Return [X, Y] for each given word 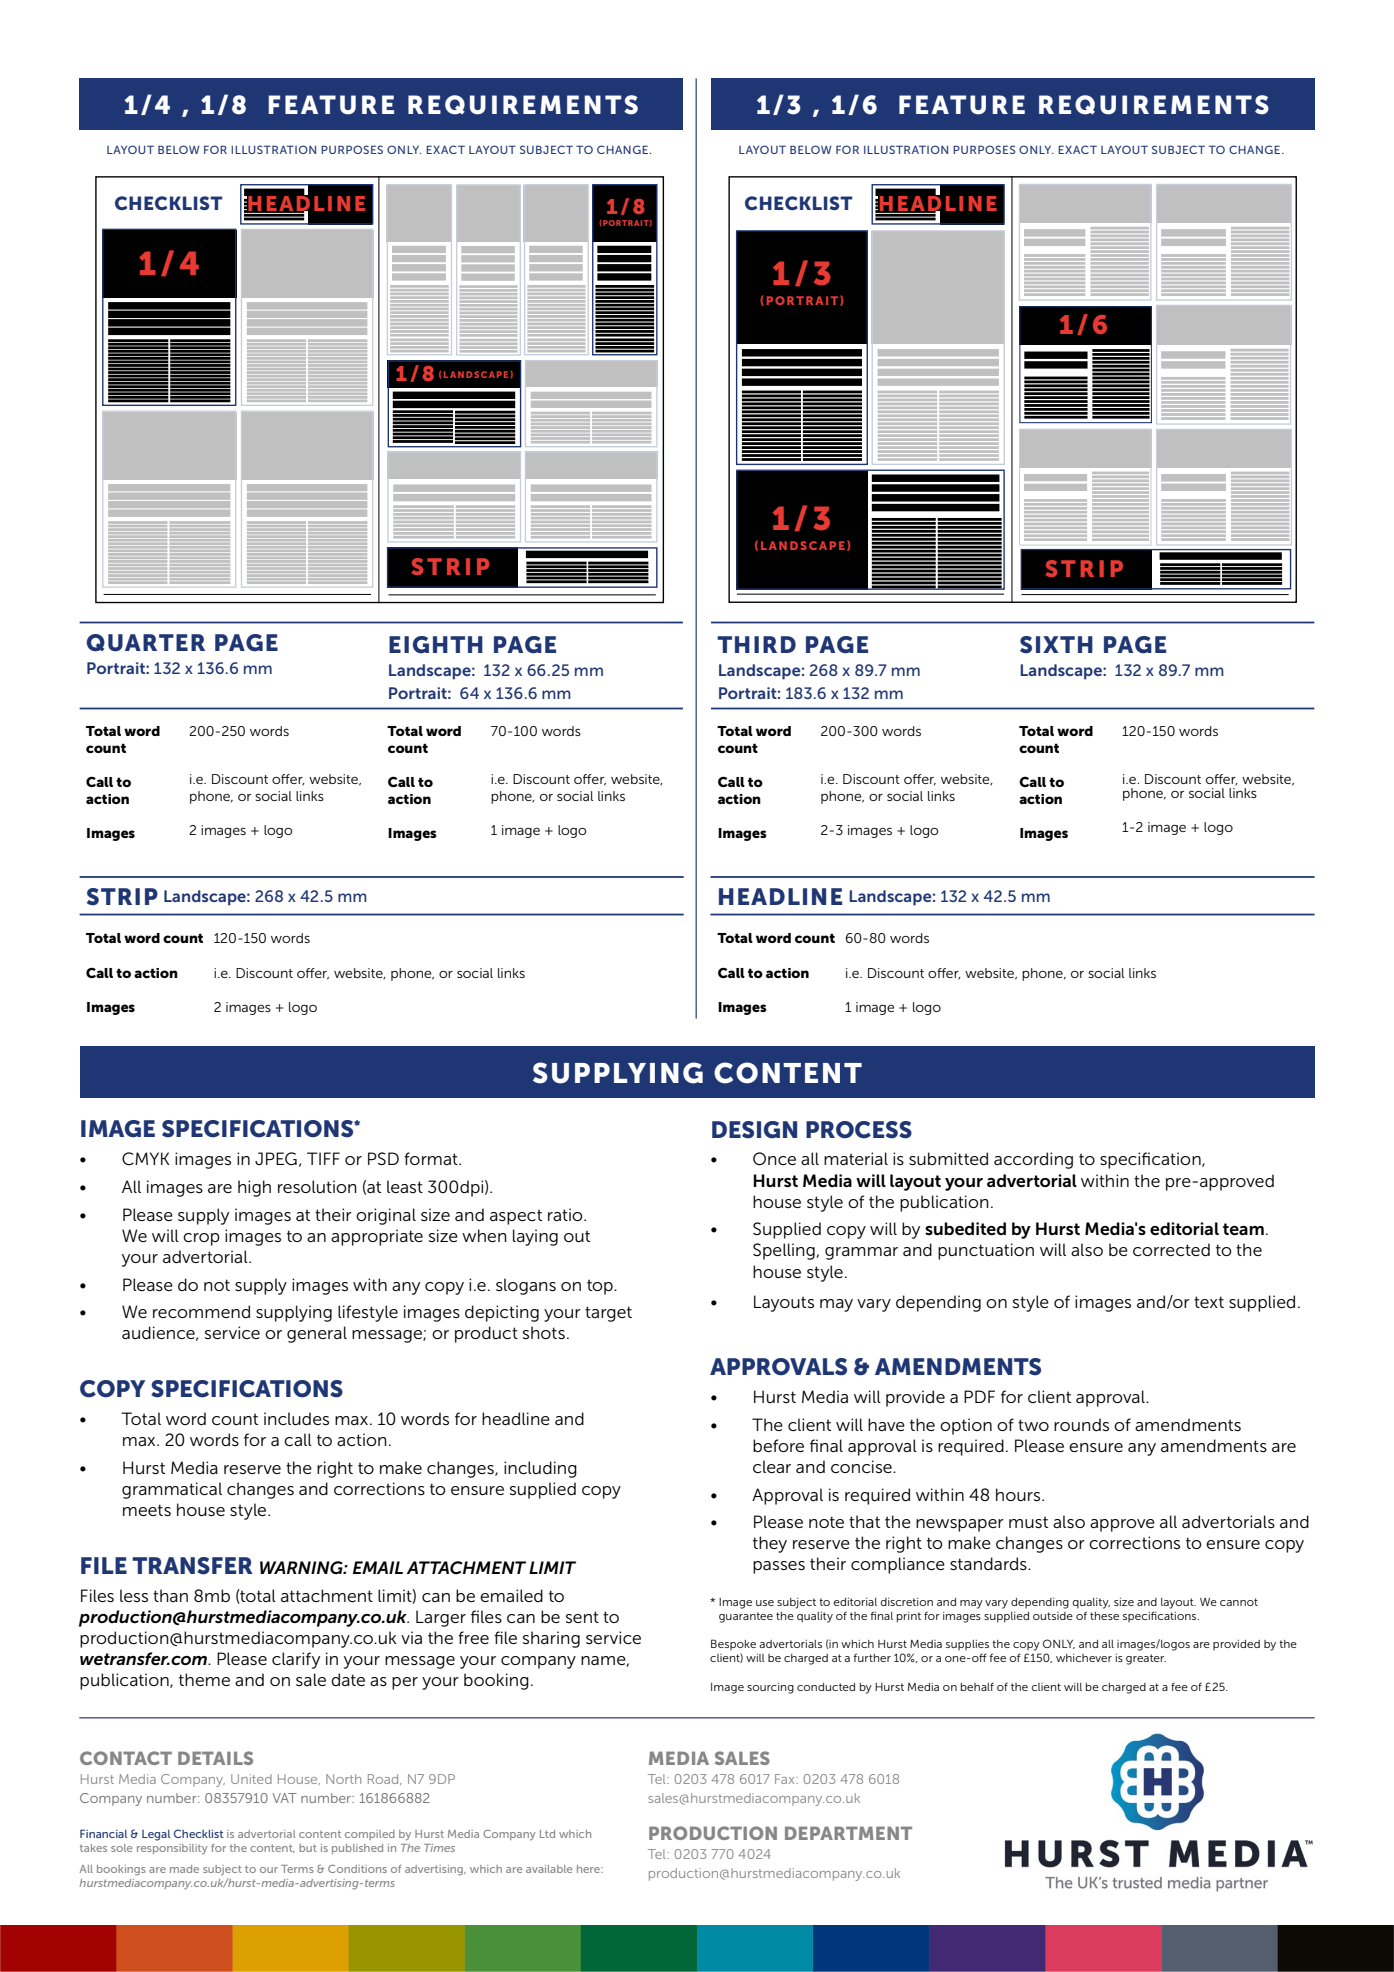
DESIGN [754, 1130]
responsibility [172, 1849]
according [1033, 1160]
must [1028, 1522]
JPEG [276, 1159]
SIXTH [1056, 645]
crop [201, 1239]
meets [147, 1510]
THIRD [756, 644]
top [601, 1287]
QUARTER [145, 643]
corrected [1171, 1249]
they [770, 1544]
